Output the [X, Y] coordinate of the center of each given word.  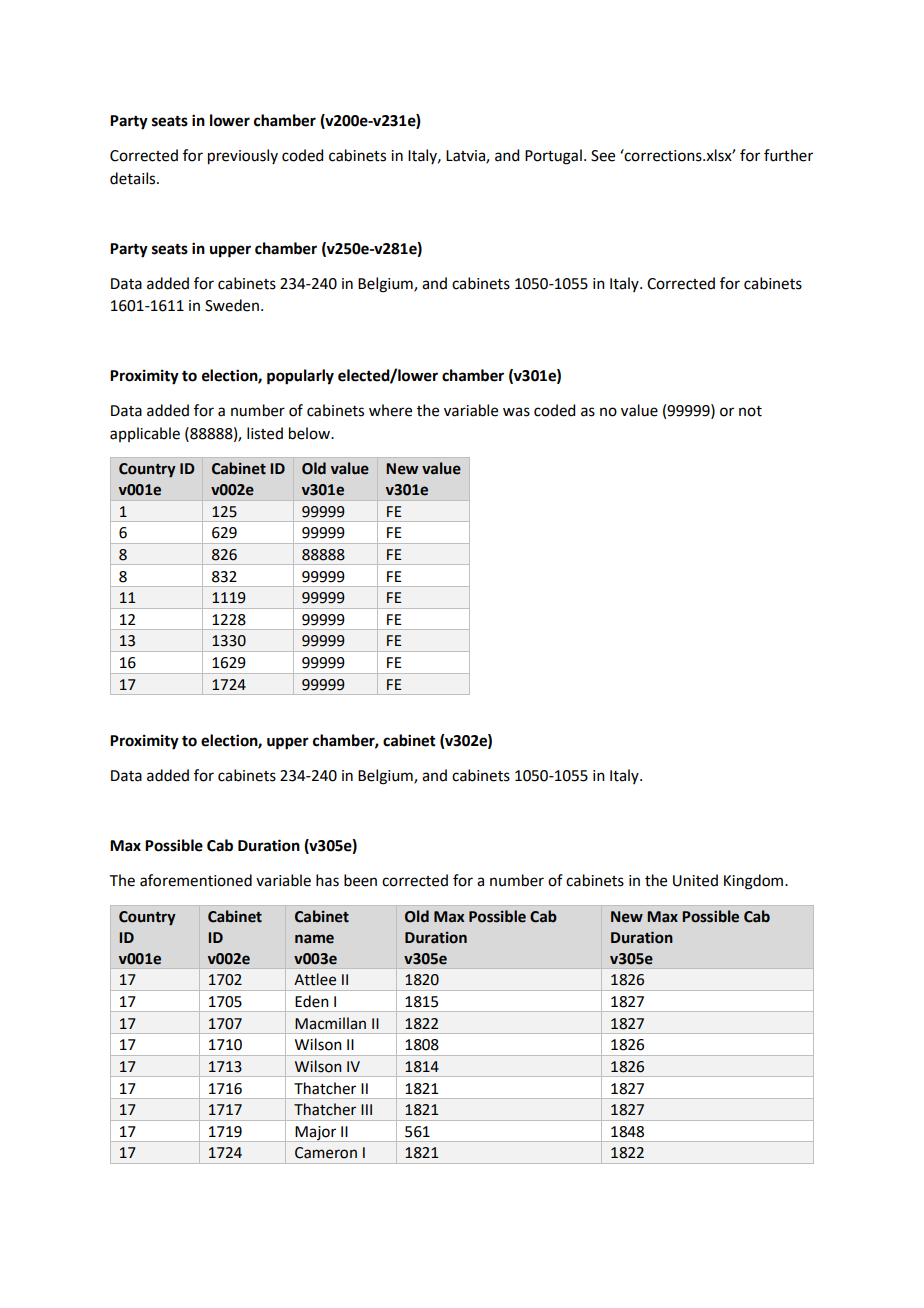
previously [243, 157]
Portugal [553, 157]
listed [265, 433]
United [695, 880]
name [314, 939]
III [366, 1109]
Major [316, 1134]
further [788, 155]
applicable [145, 434]
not [750, 411]
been [360, 880]
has [327, 880]
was [516, 412]
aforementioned [196, 880]
